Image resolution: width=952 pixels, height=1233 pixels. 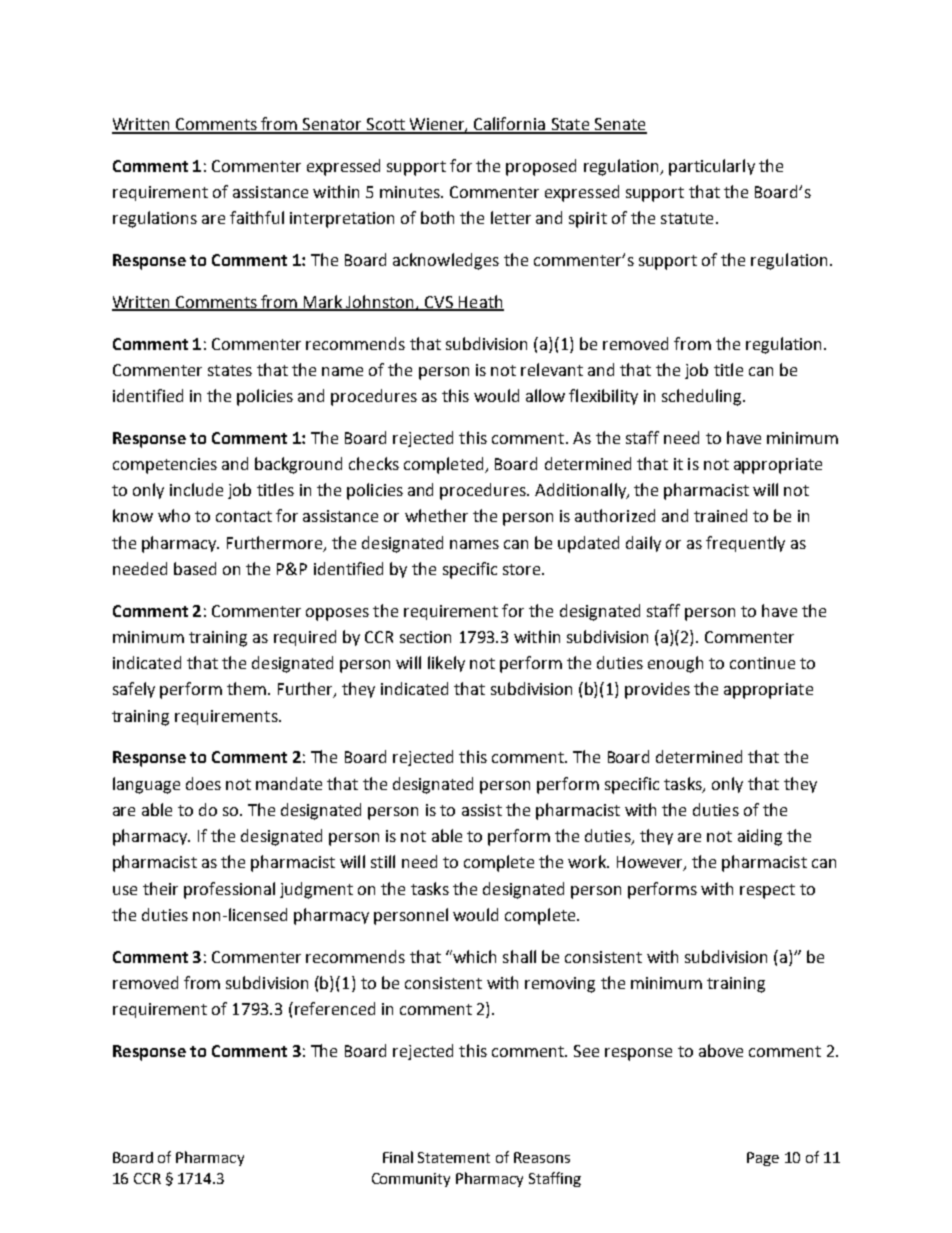 I want to click on them, so click(x=246, y=688).
